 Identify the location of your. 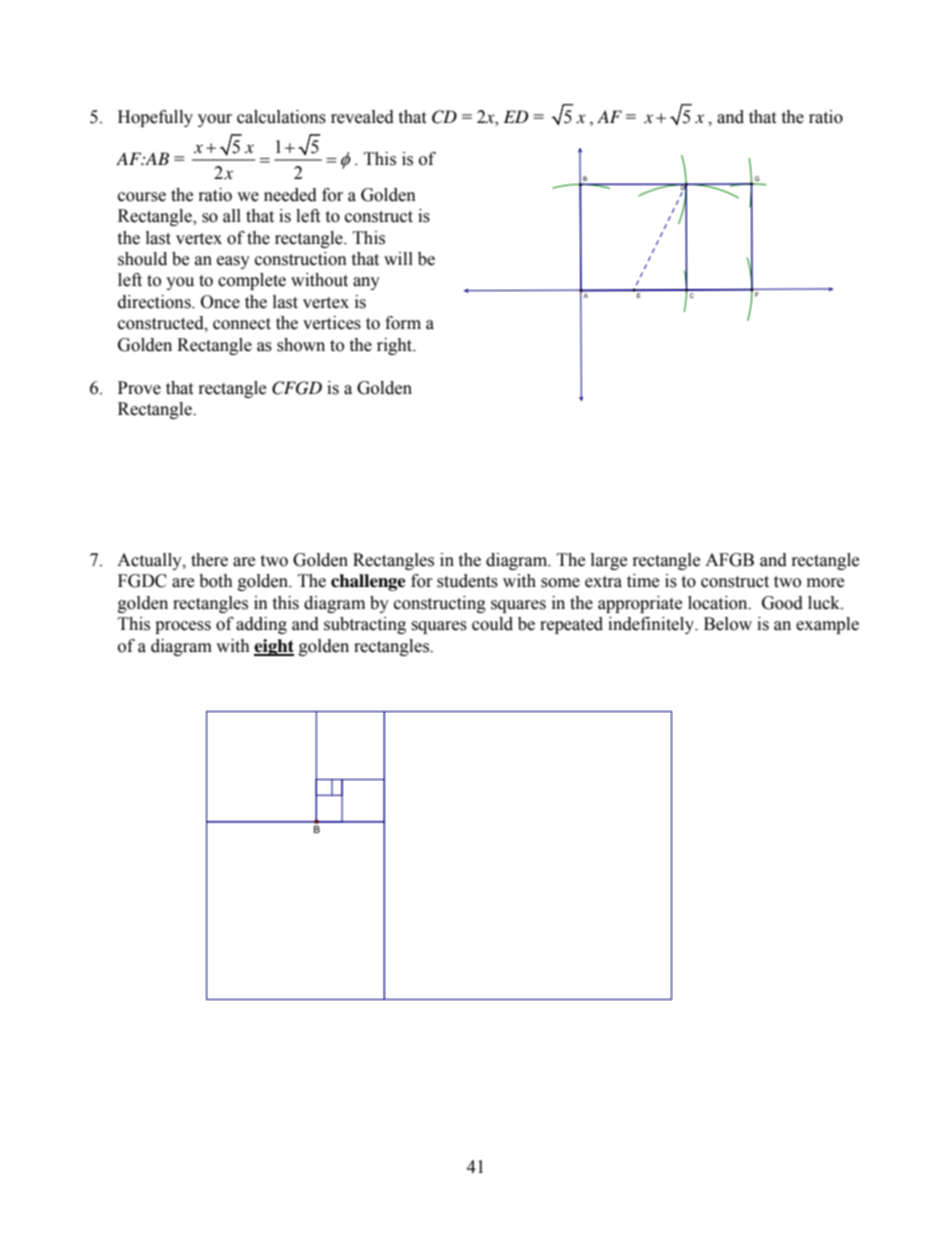
(215, 120).
